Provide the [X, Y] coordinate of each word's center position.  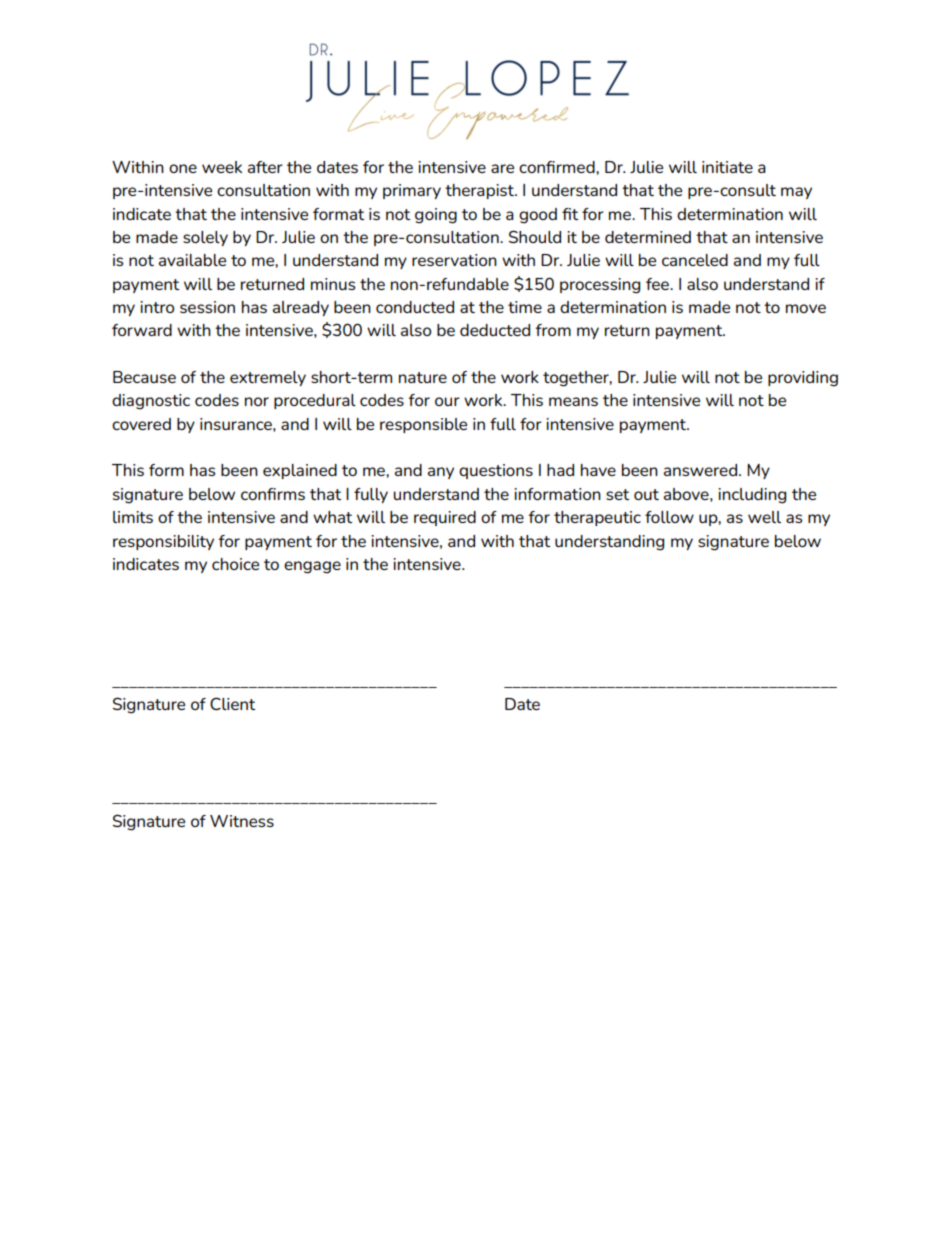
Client [232, 703]
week [222, 167]
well [764, 517]
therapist [480, 191]
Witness [242, 821]
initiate [727, 167]
